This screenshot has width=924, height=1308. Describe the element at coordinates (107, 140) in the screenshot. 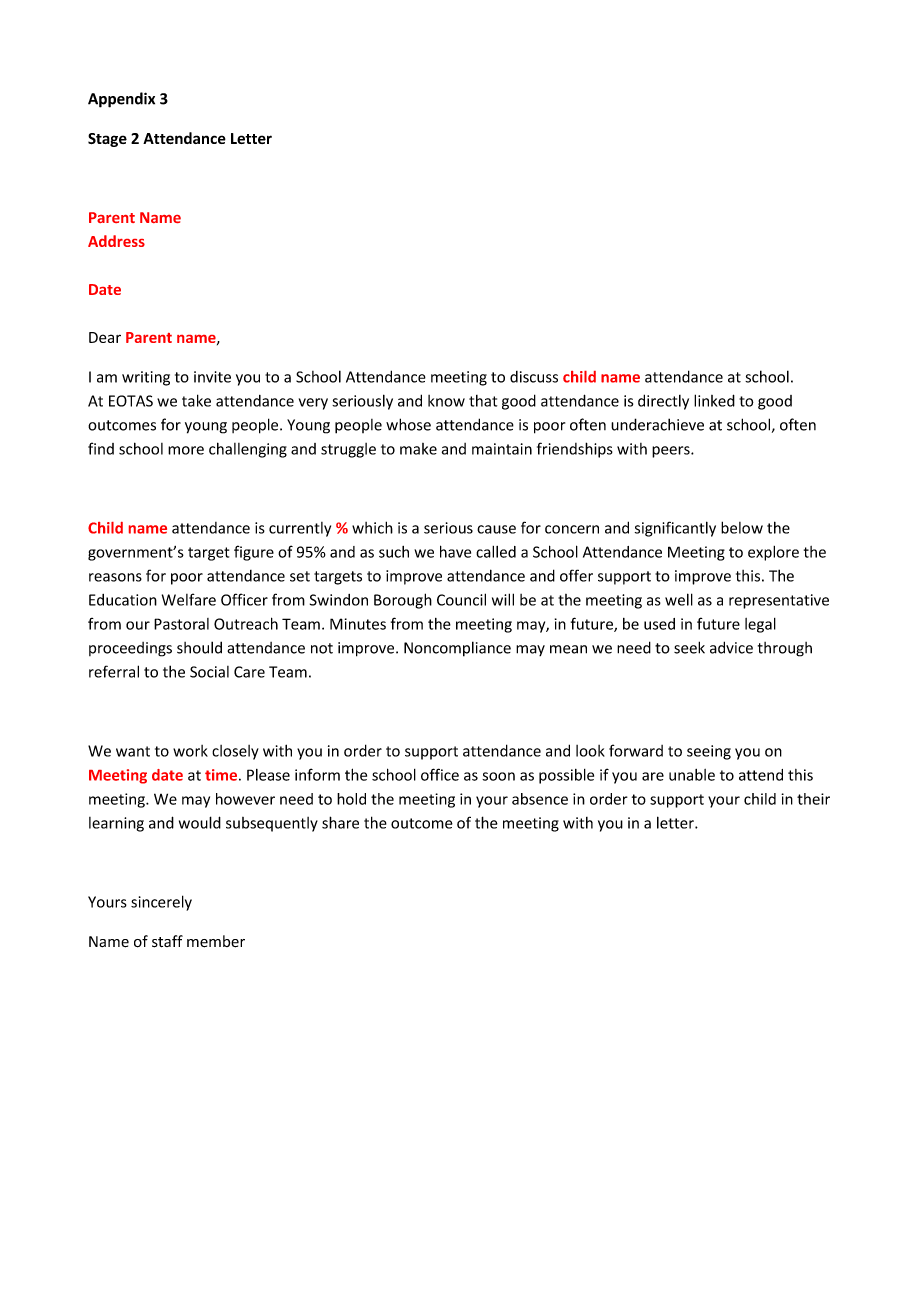

I see `Stage` at that location.
